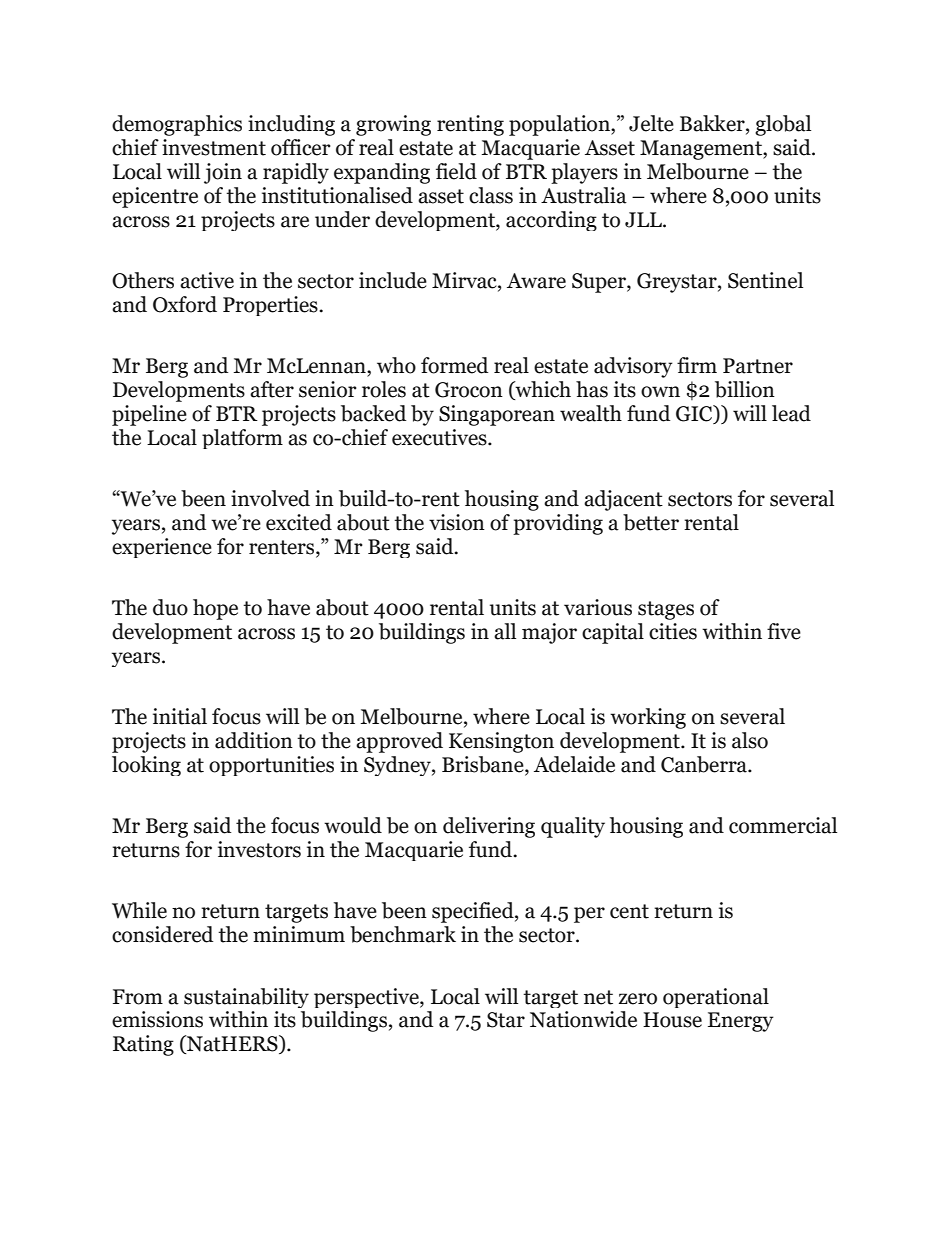 The image size is (952, 1233). What do you see at coordinates (783, 125) in the screenshot?
I see `global` at bounding box center [783, 125].
